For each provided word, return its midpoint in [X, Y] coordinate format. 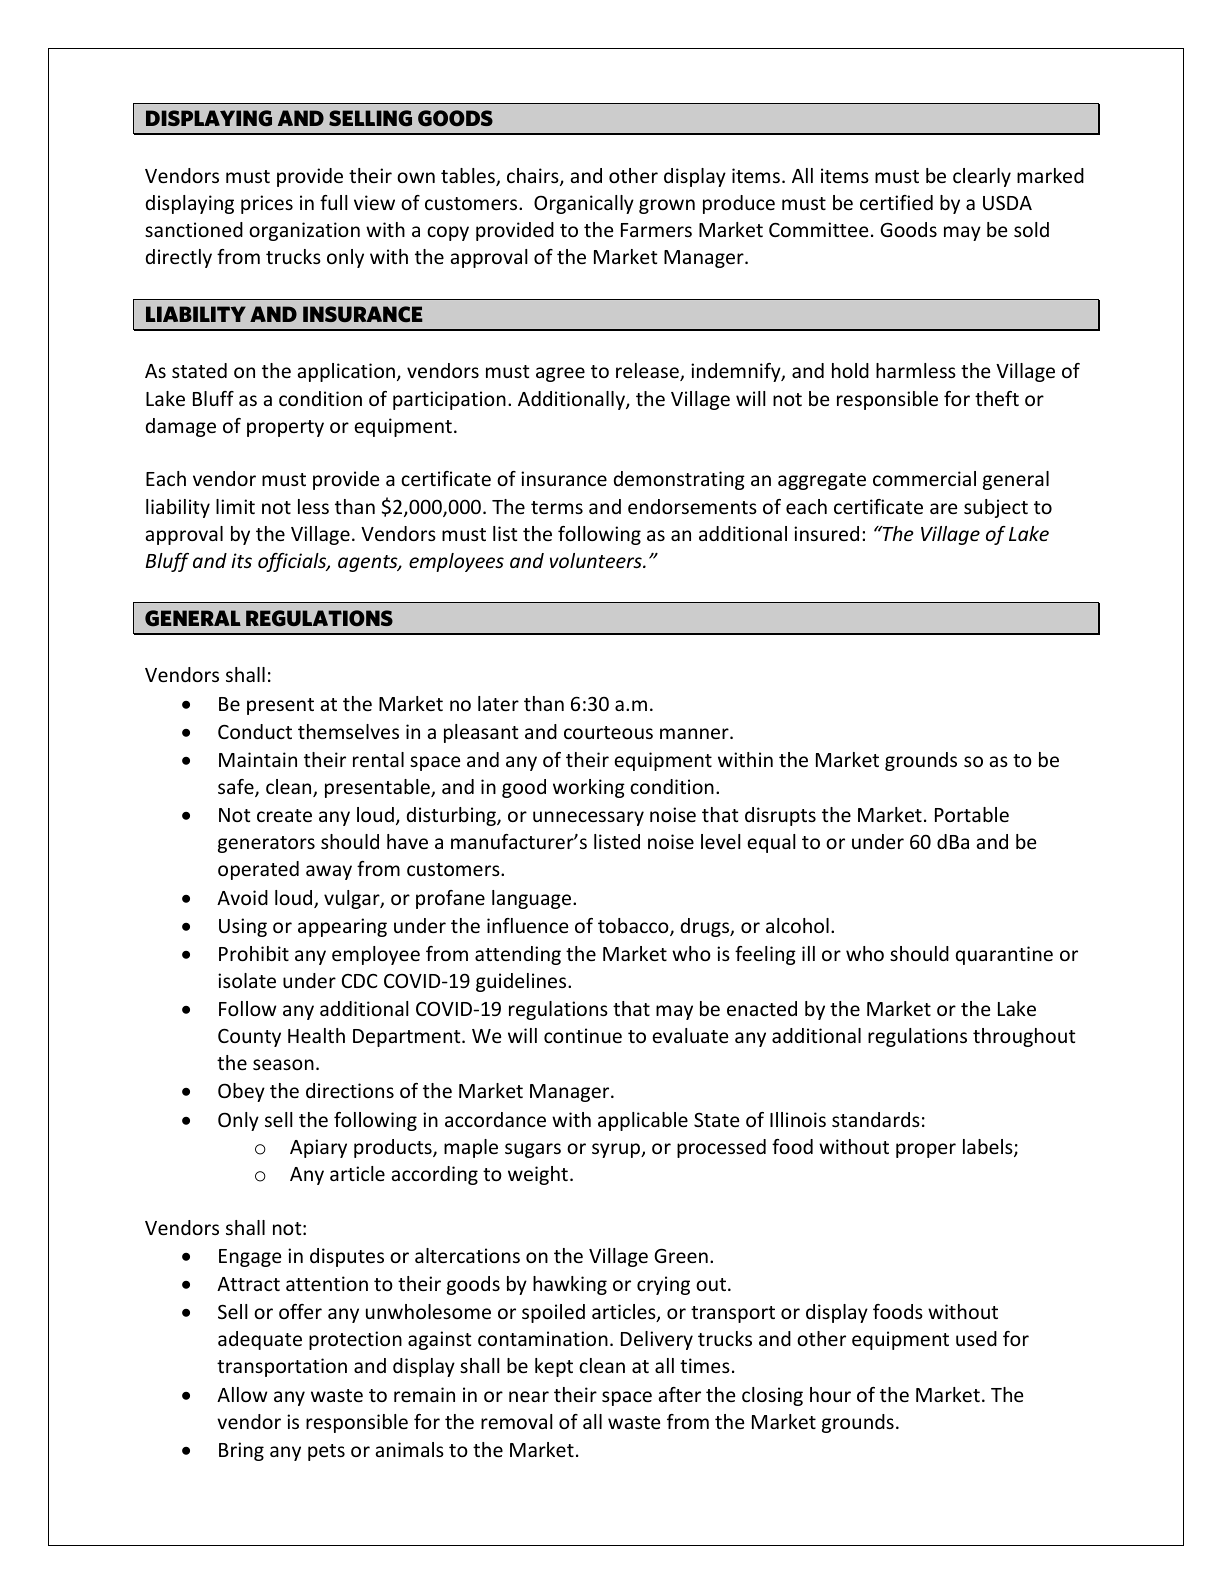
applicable [643, 1121]
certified [896, 202]
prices [267, 204]
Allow [242, 1394]
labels [989, 1148]
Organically [584, 204]
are [943, 508]
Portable [972, 814]
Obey [241, 1092]
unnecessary [588, 818]
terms [557, 507]
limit [235, 506]
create [284, 815]
